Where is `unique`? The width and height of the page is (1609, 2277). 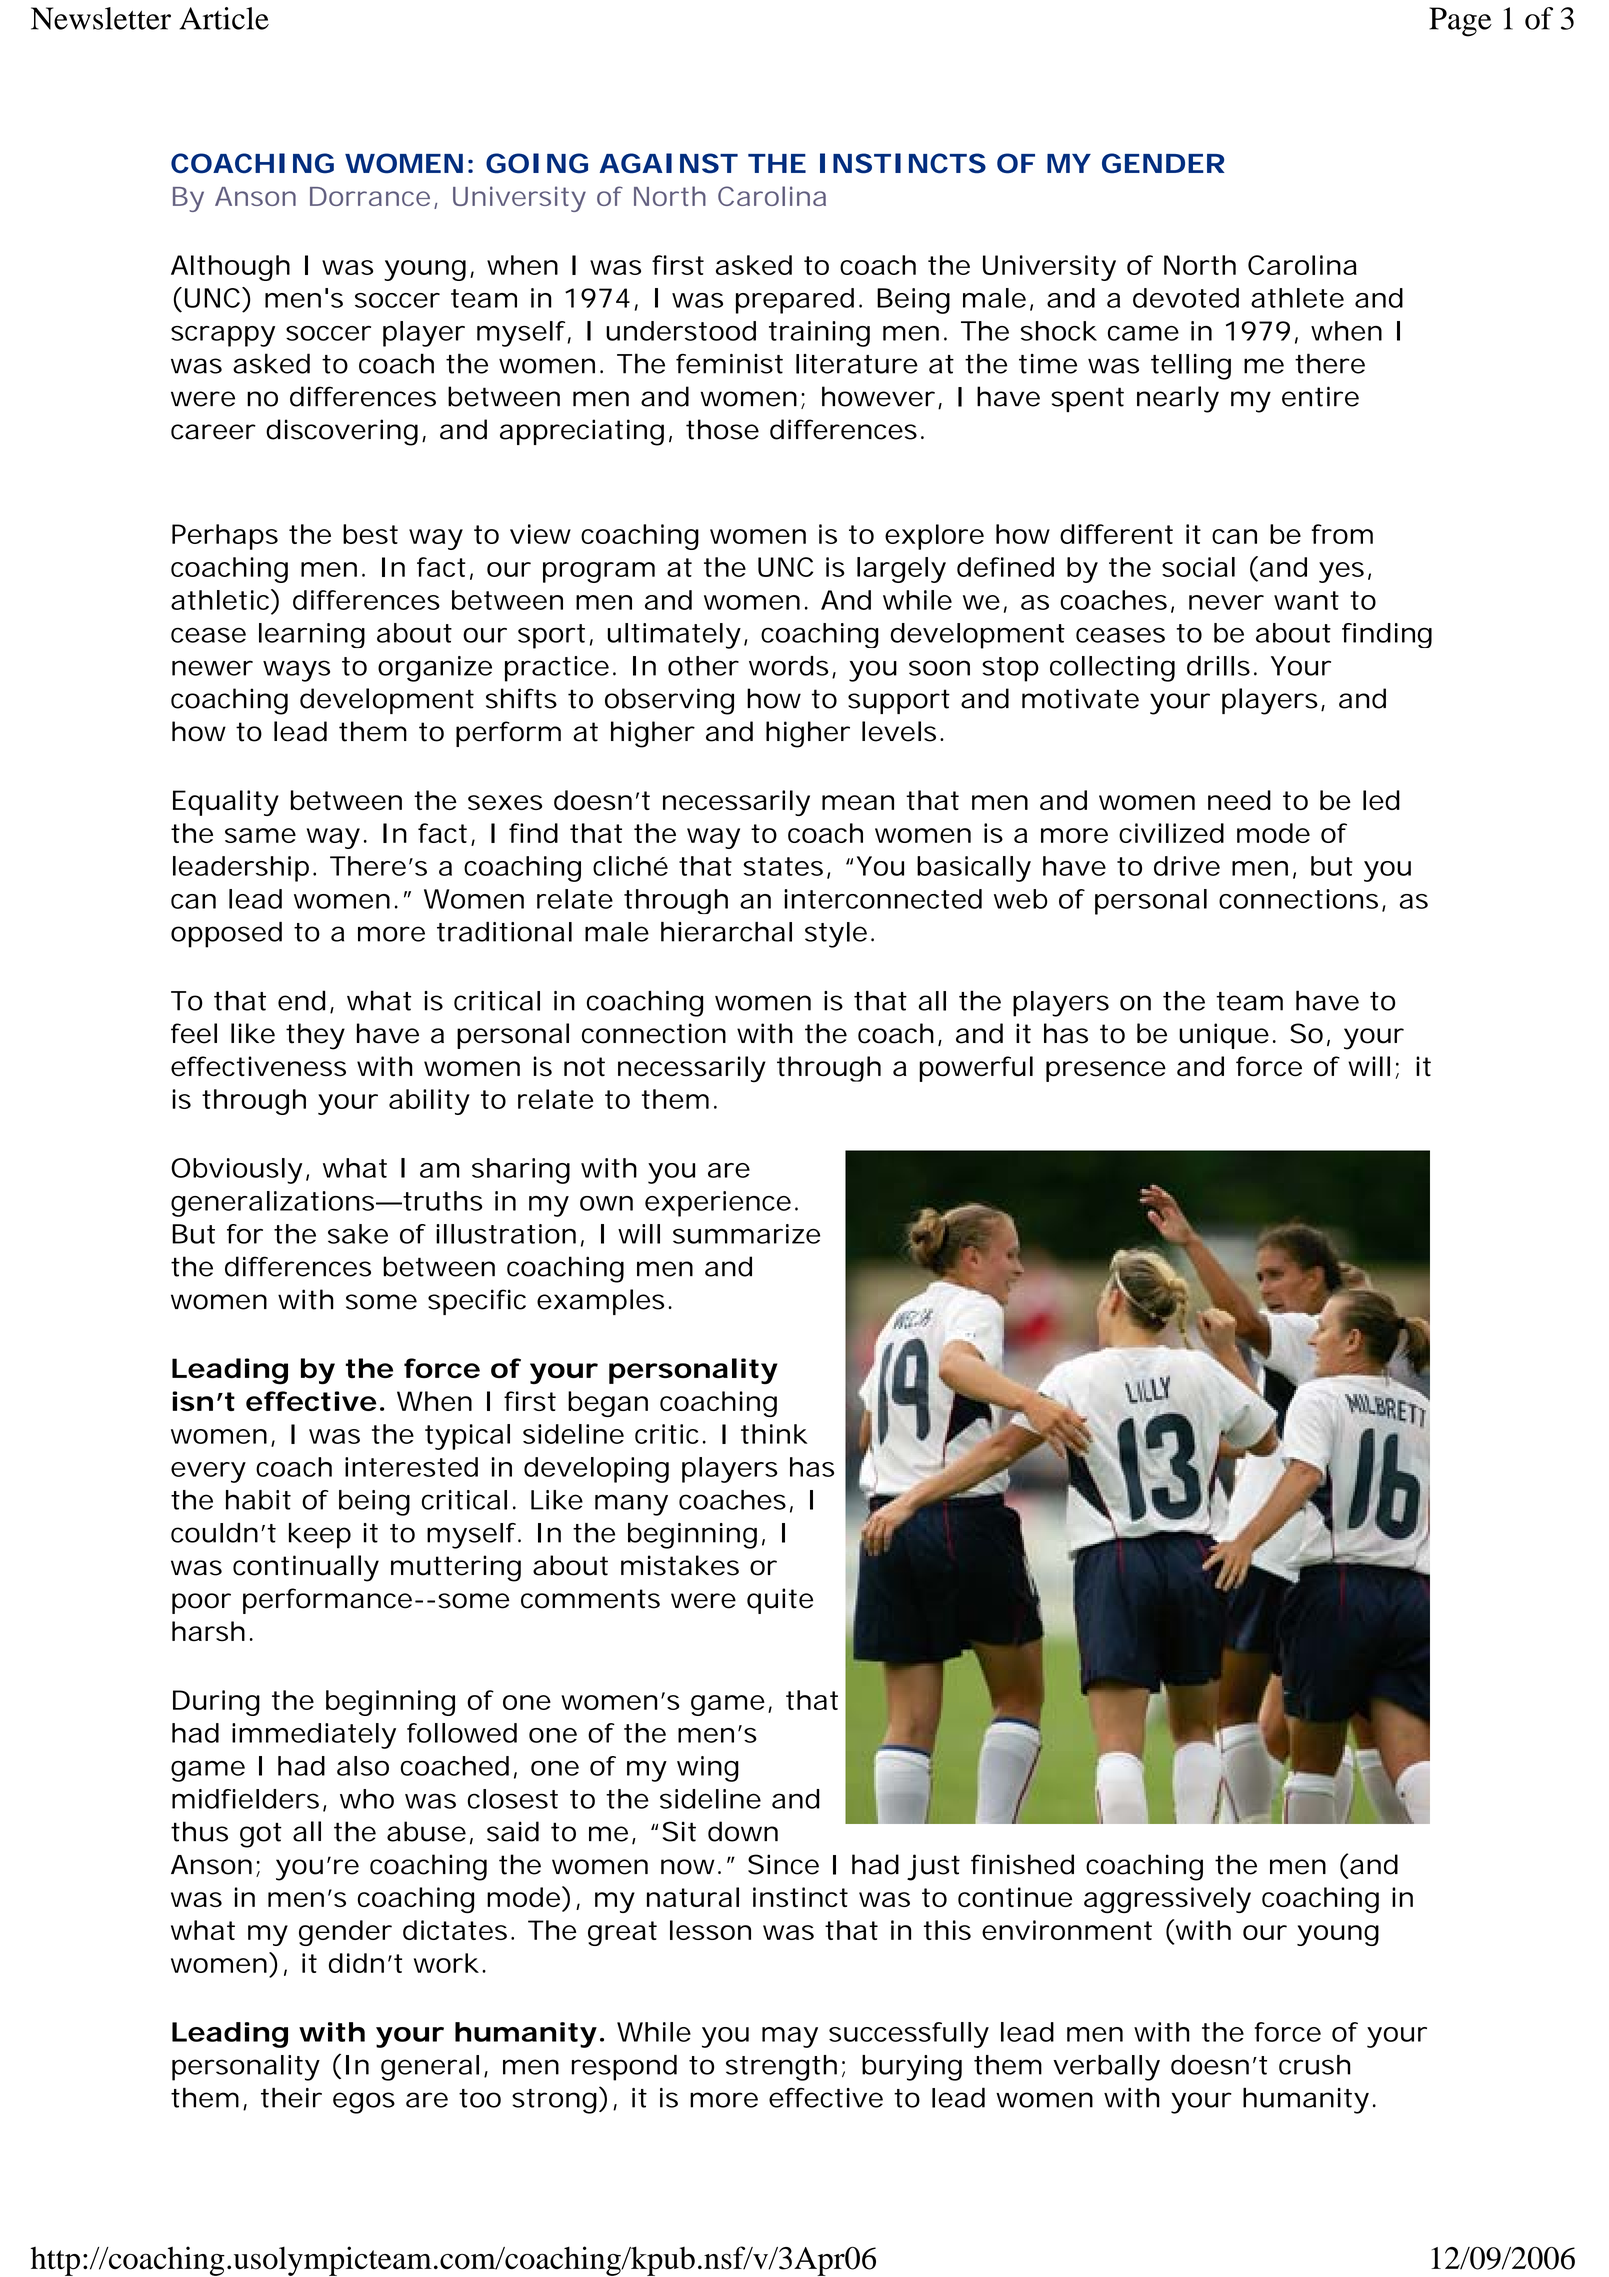 unique is located at coordinates (1224, 1036).
